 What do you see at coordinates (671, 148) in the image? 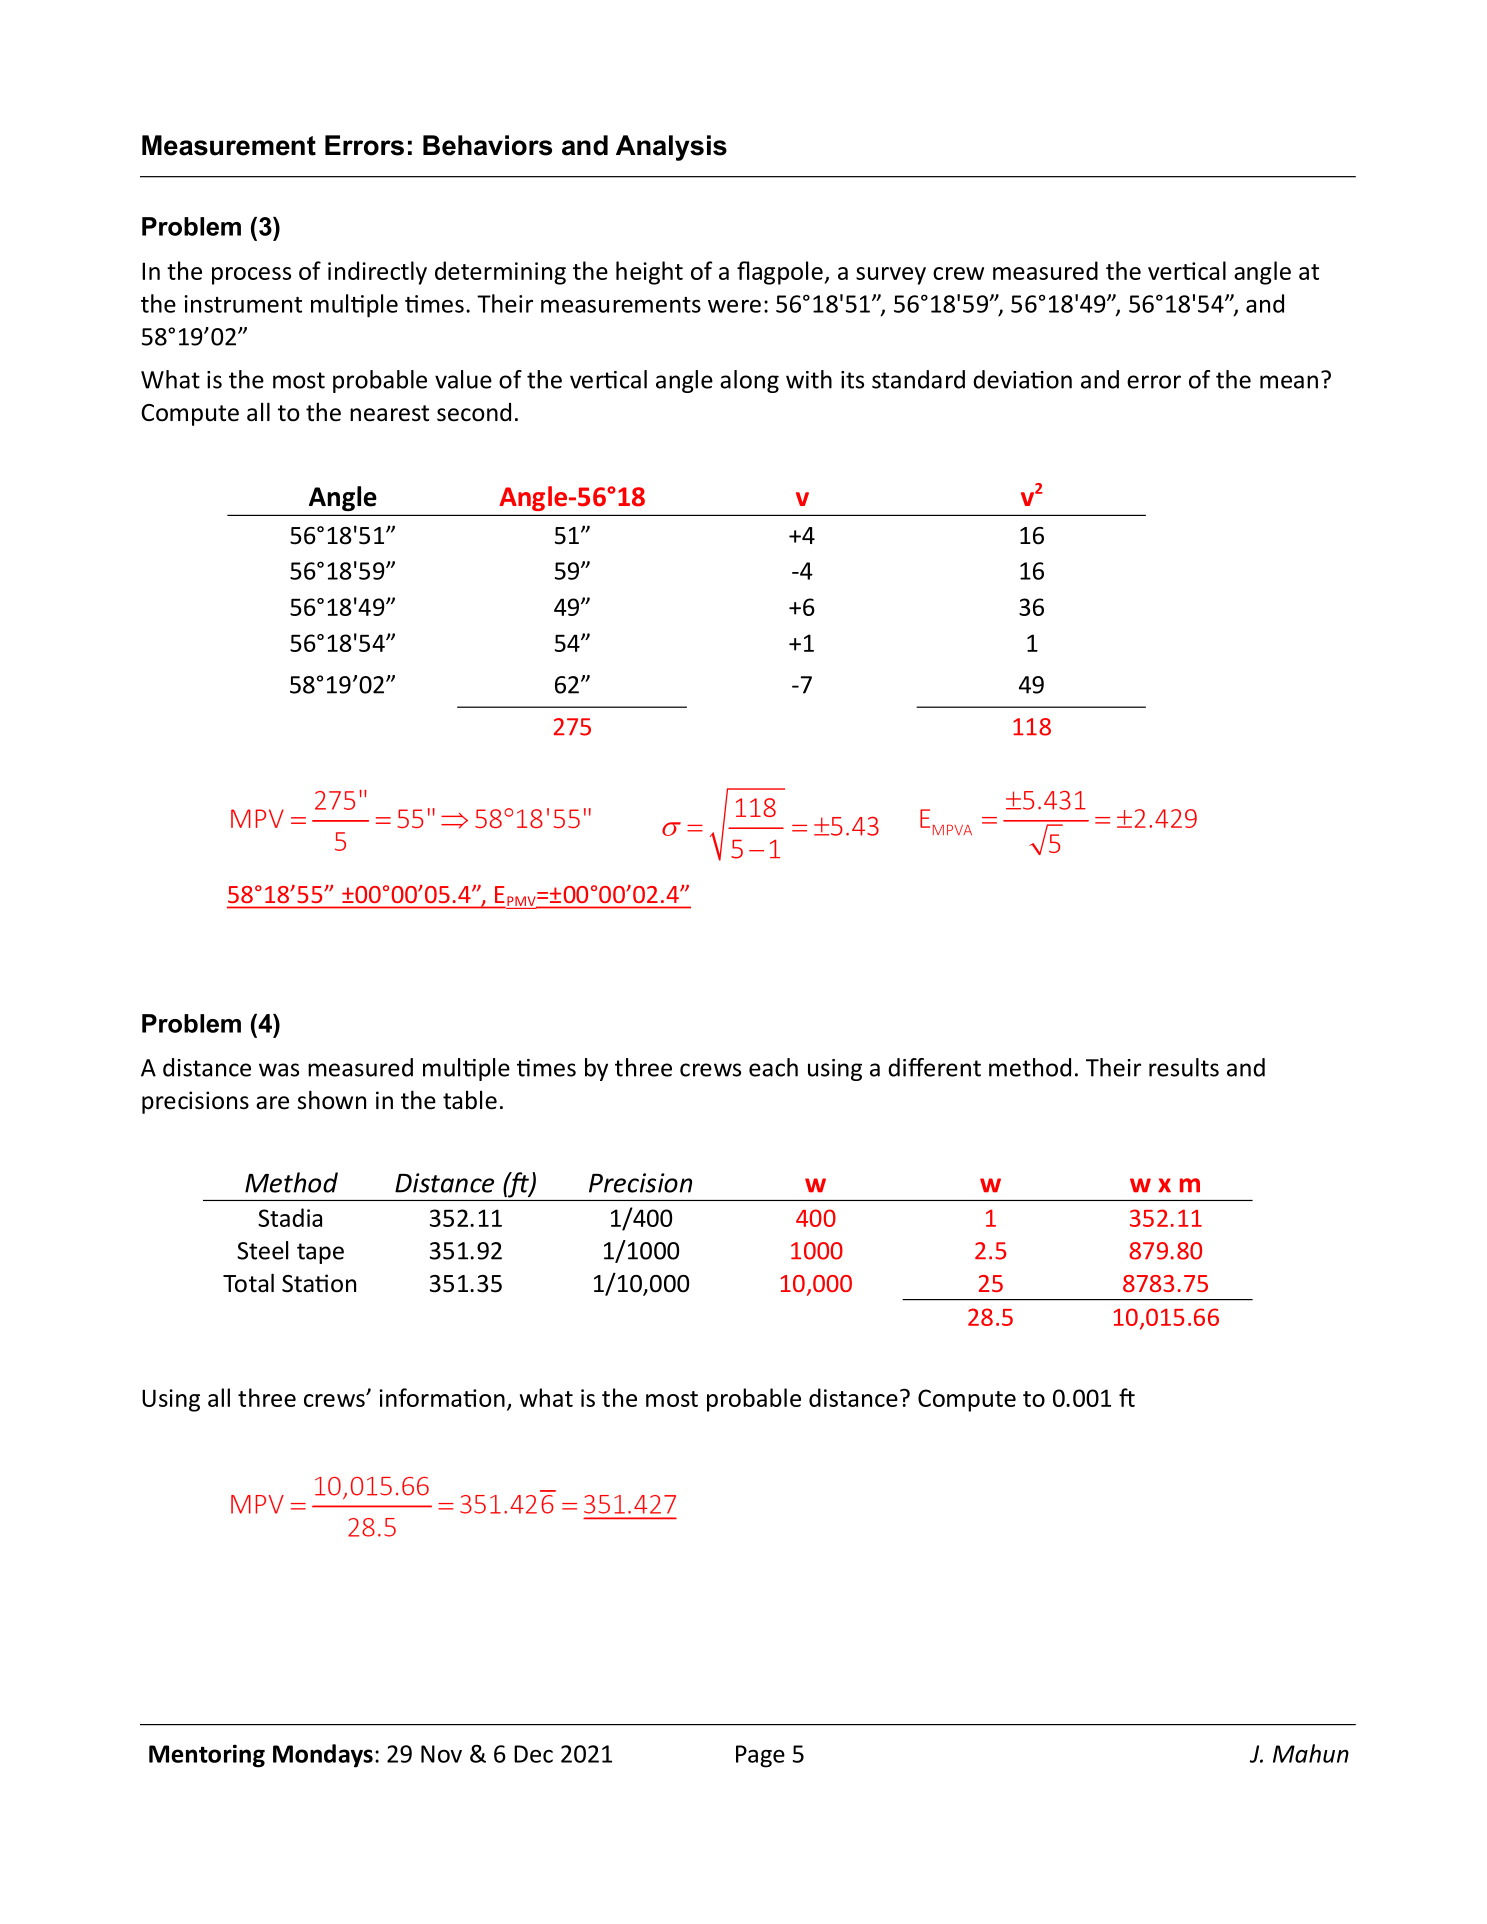
I see `Analysis` at bounding box center [671, 148].
